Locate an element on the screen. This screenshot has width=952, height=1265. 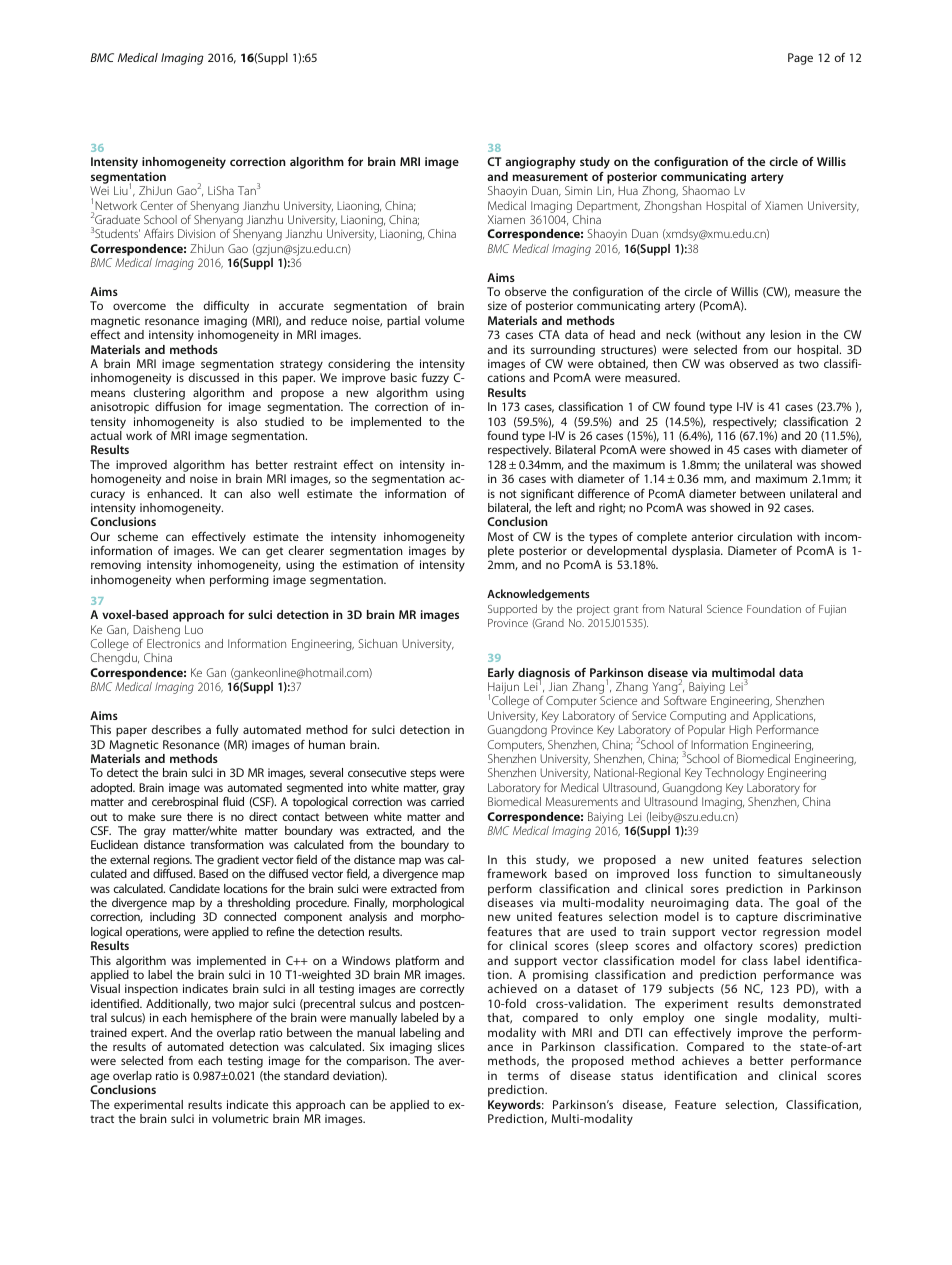
diffusion is located at coordinates (178, 406).
